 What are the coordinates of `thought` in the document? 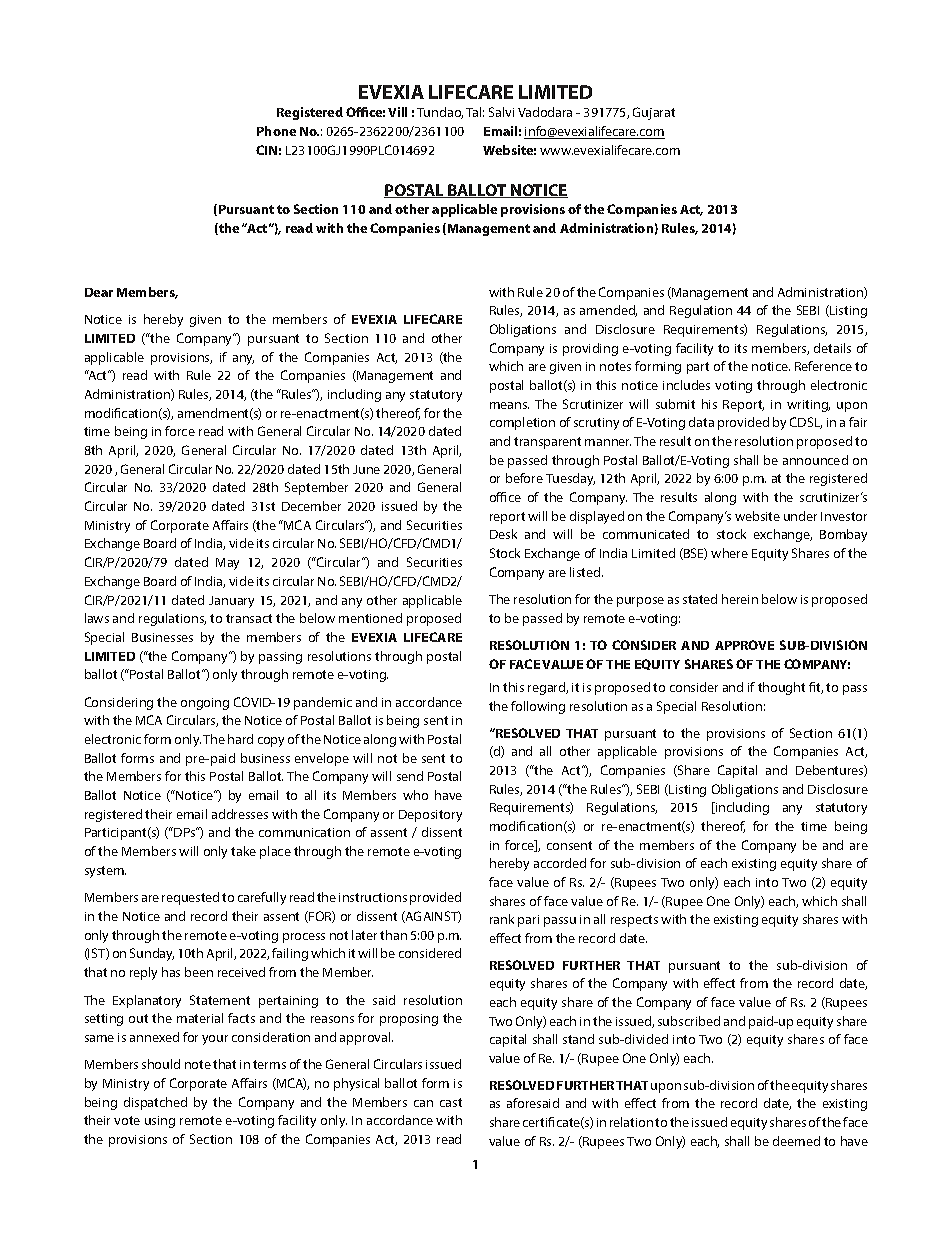 It's located at (781, 688).
